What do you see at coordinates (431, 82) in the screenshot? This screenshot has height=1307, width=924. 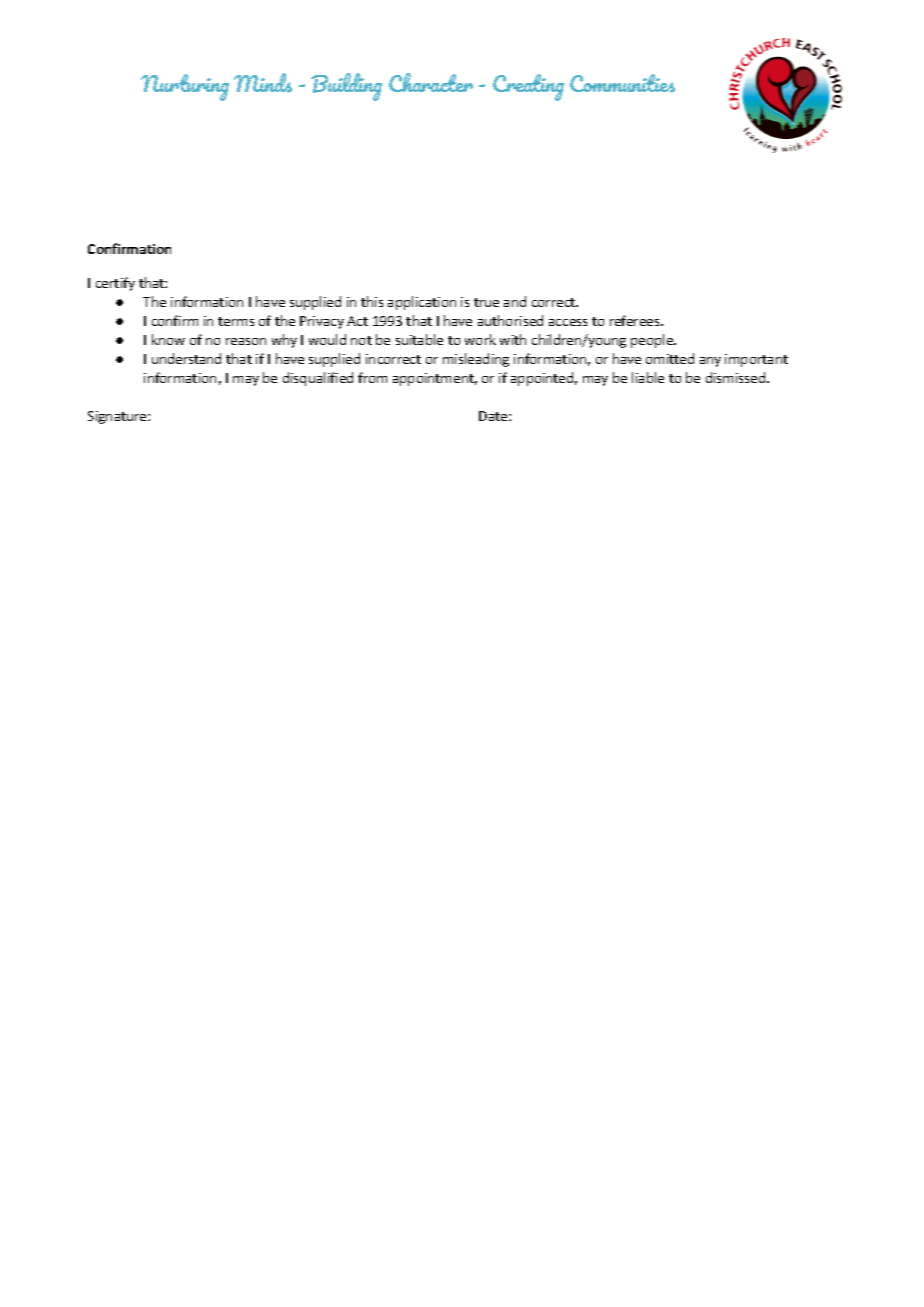 I see `Character` at bounding box center [431, 82].
